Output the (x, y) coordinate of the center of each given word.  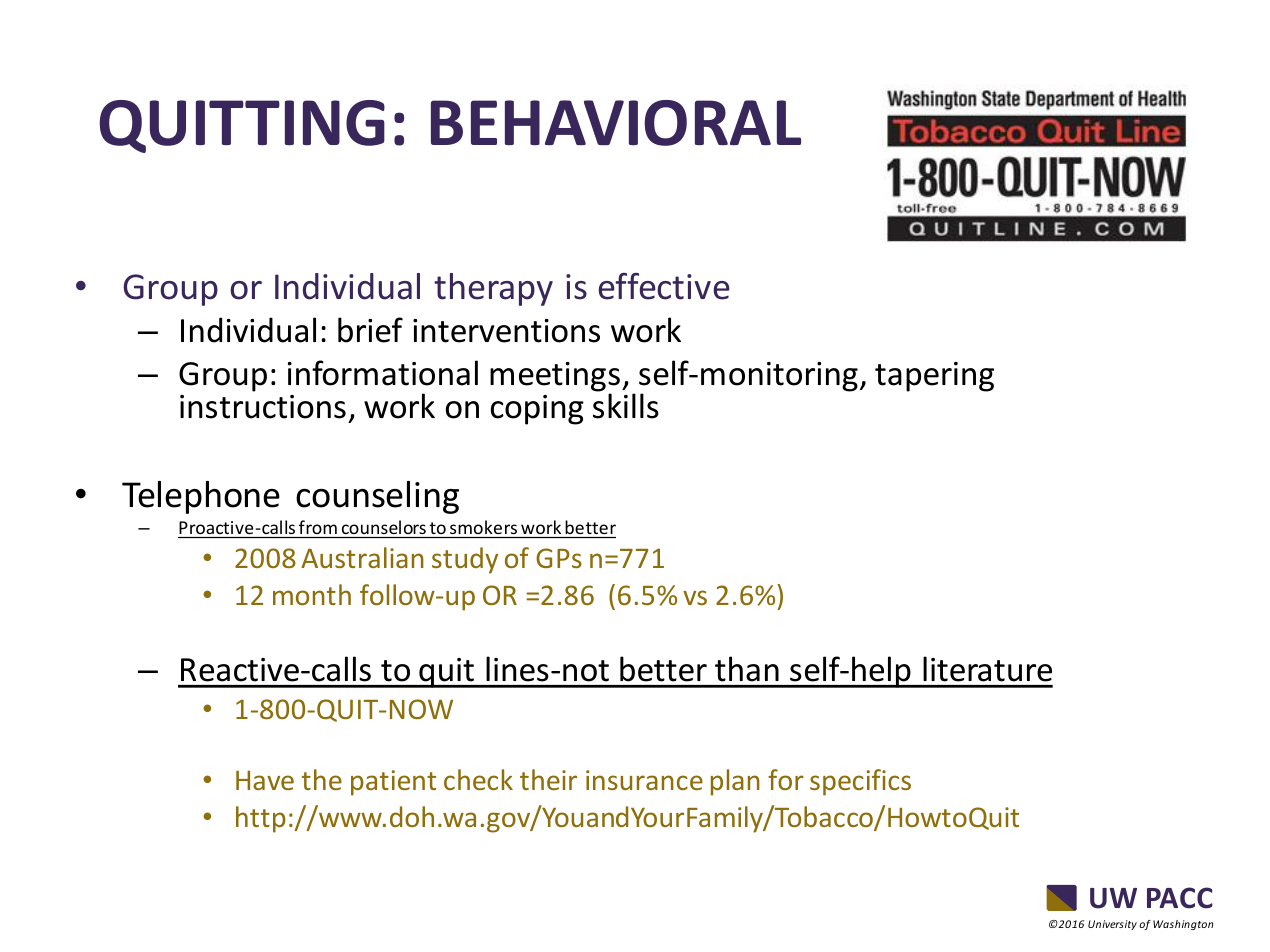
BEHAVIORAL (616, 123)
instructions (263, 407)
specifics (860, 782)
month (312, 594)
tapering (934, 377)
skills (626, 406)
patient (393, 783)
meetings (555, 378)
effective (664, 286)
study (465, 560)
